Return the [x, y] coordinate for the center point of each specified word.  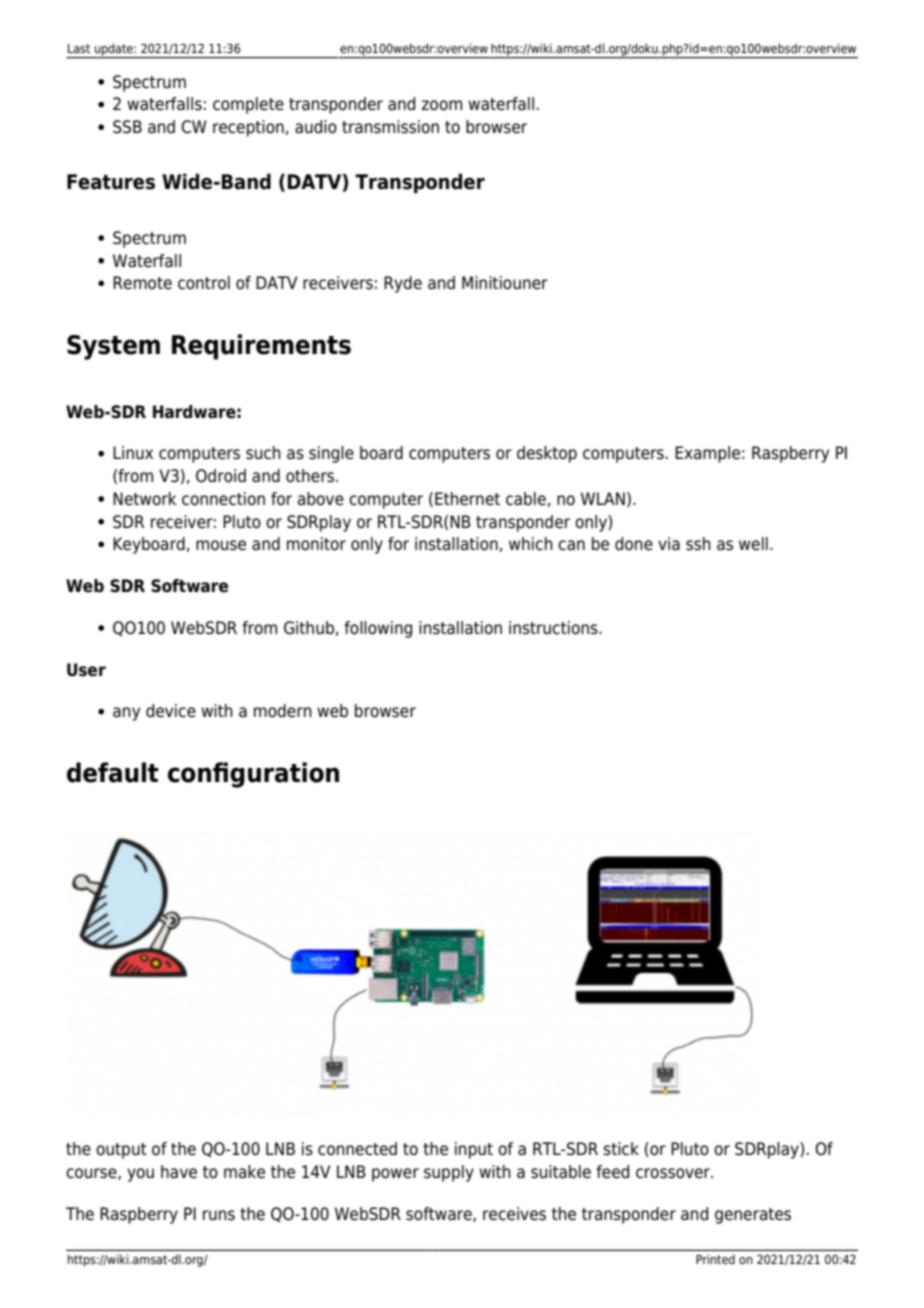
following [378, 629]
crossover [674, 1173]
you [140, 1175]
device [171, 711]
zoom [442, 105]
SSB [127, 127]
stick [621, 1149]
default [113, 772]
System [113, 347]
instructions [554, 628]
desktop [547, 454]
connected [357, 1149]
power [395, 1175]
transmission [390, 127]
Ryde [403, 284]
